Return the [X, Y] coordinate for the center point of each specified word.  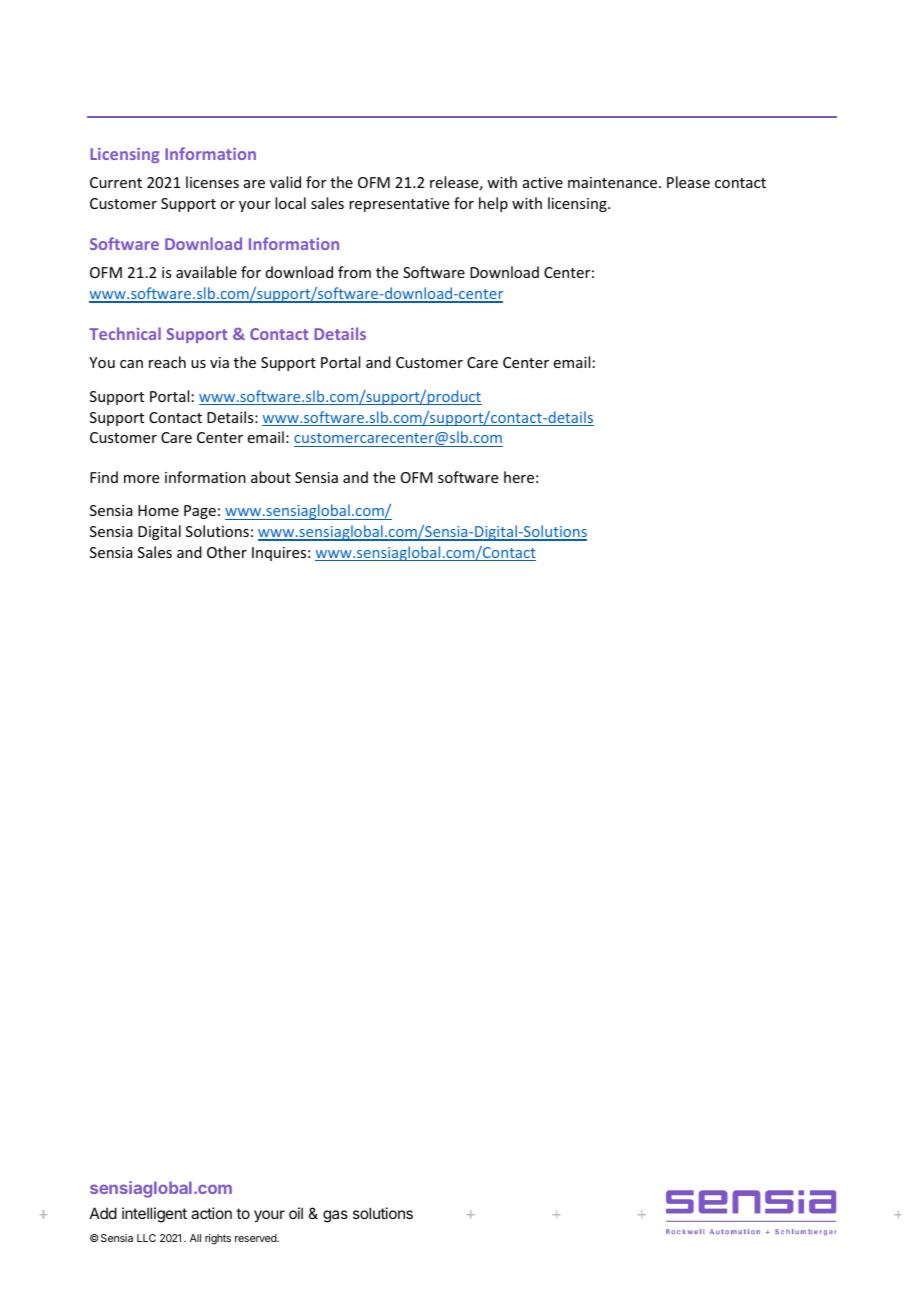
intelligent [154, 1215]
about [271, 477]
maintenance [612, 182]
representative [399, 205]
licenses [212, 182]
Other [227, 552]
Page [200, 512]
